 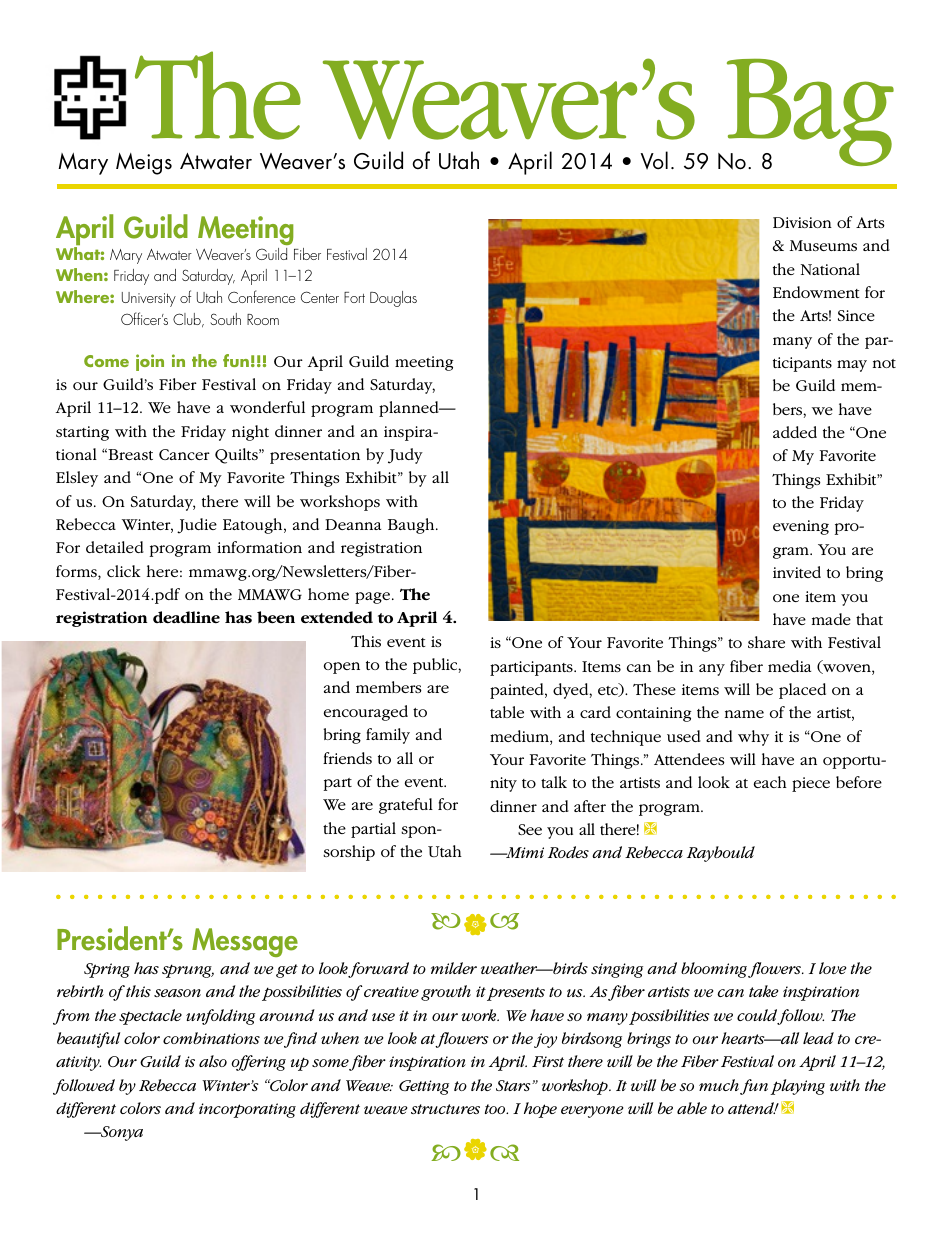 I want to click on added, so click(x=795, y=432).
